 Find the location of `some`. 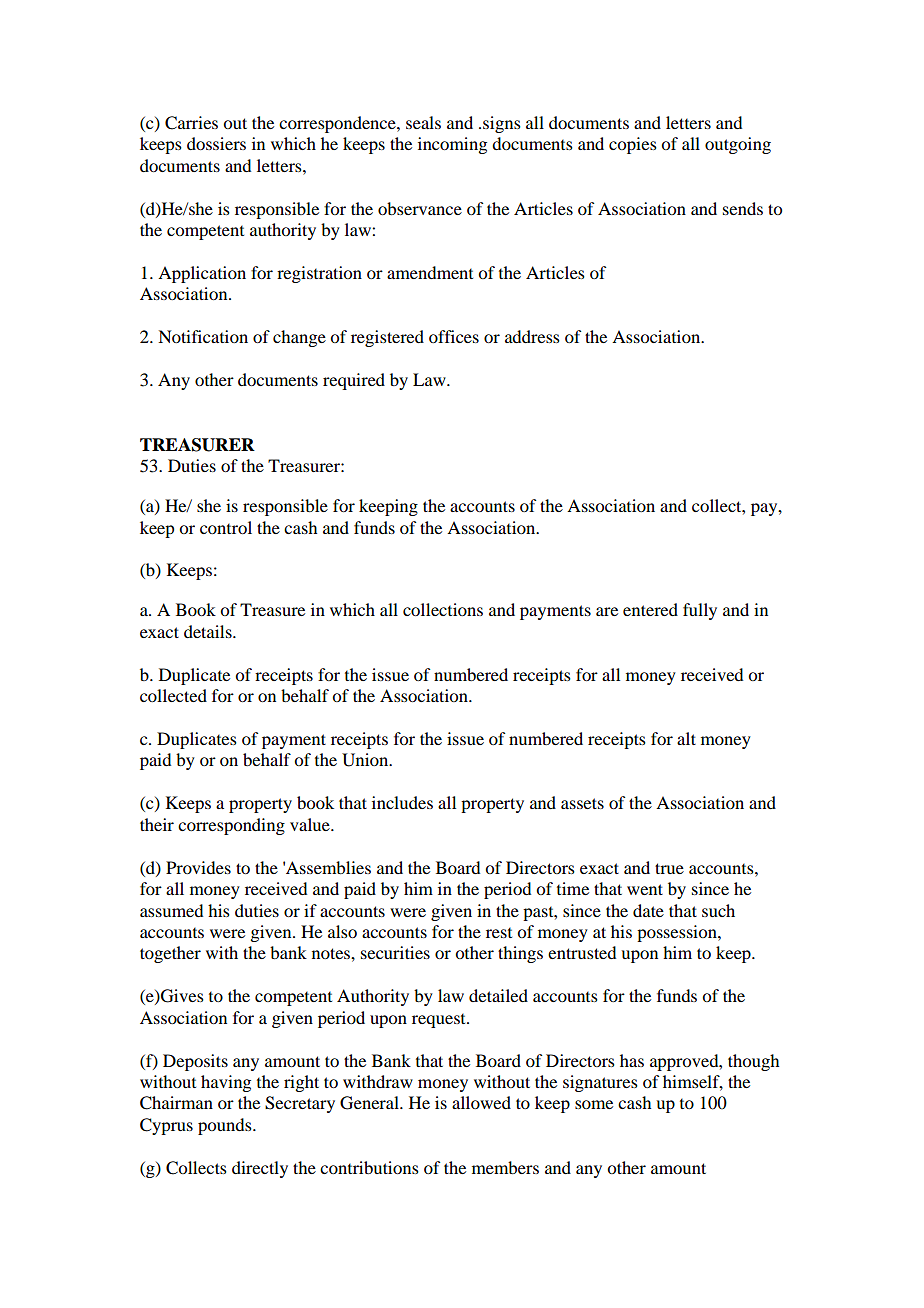

some is located at coordinates (594, 1104).
